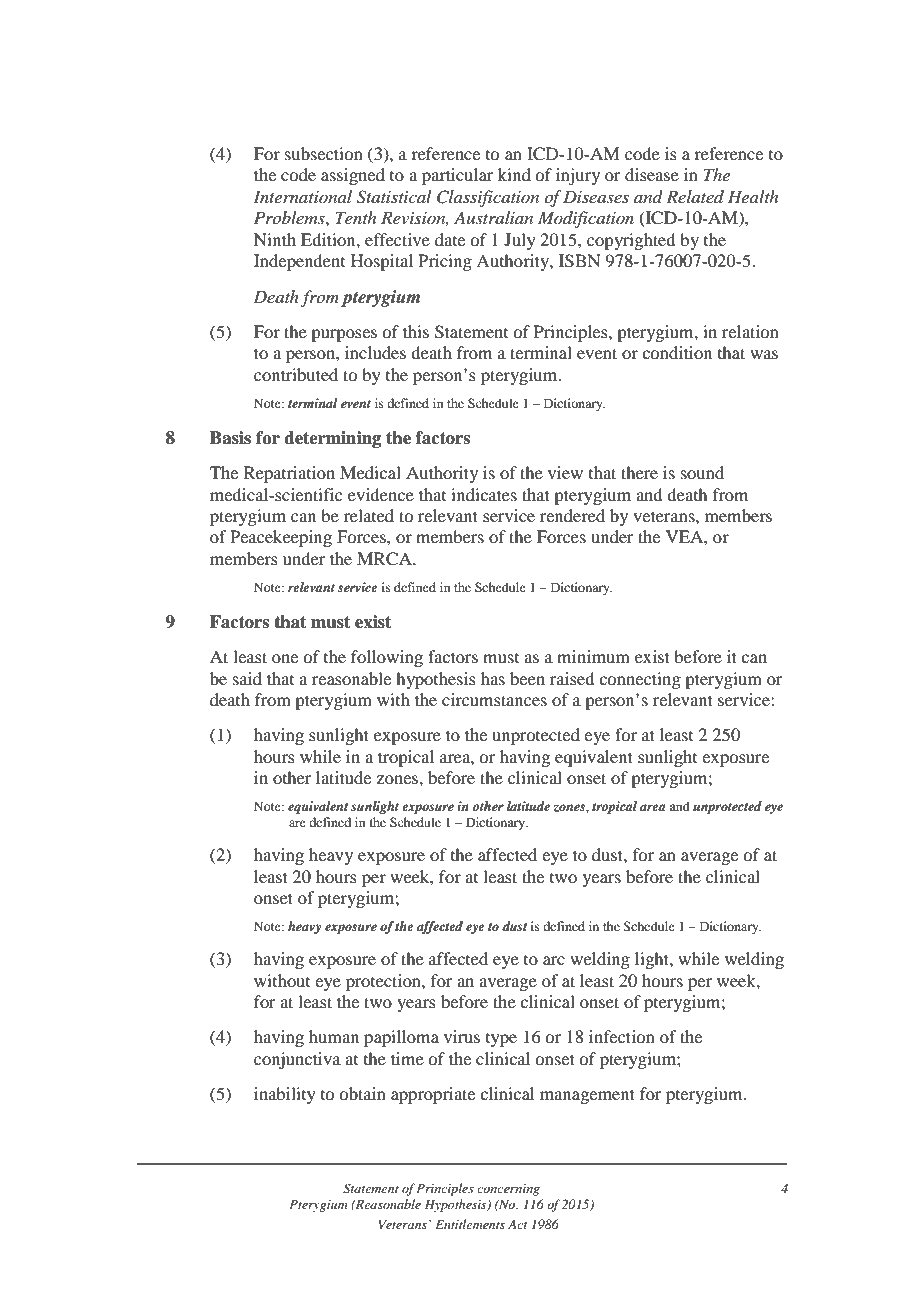  I want to click on Peacekeeping, so click(281, 538).
